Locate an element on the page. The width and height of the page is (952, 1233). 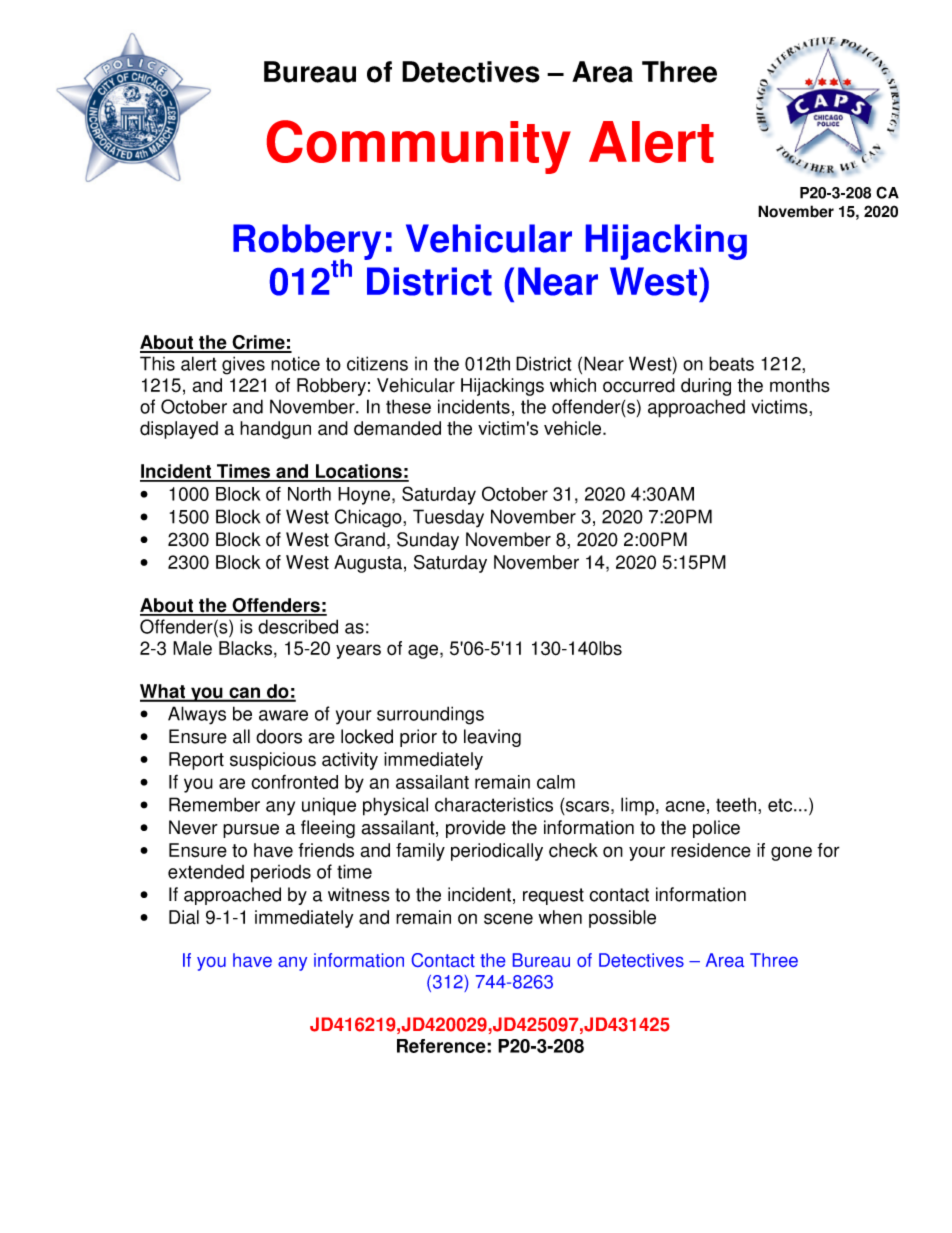
Community is located at coordinates (419, 147).
